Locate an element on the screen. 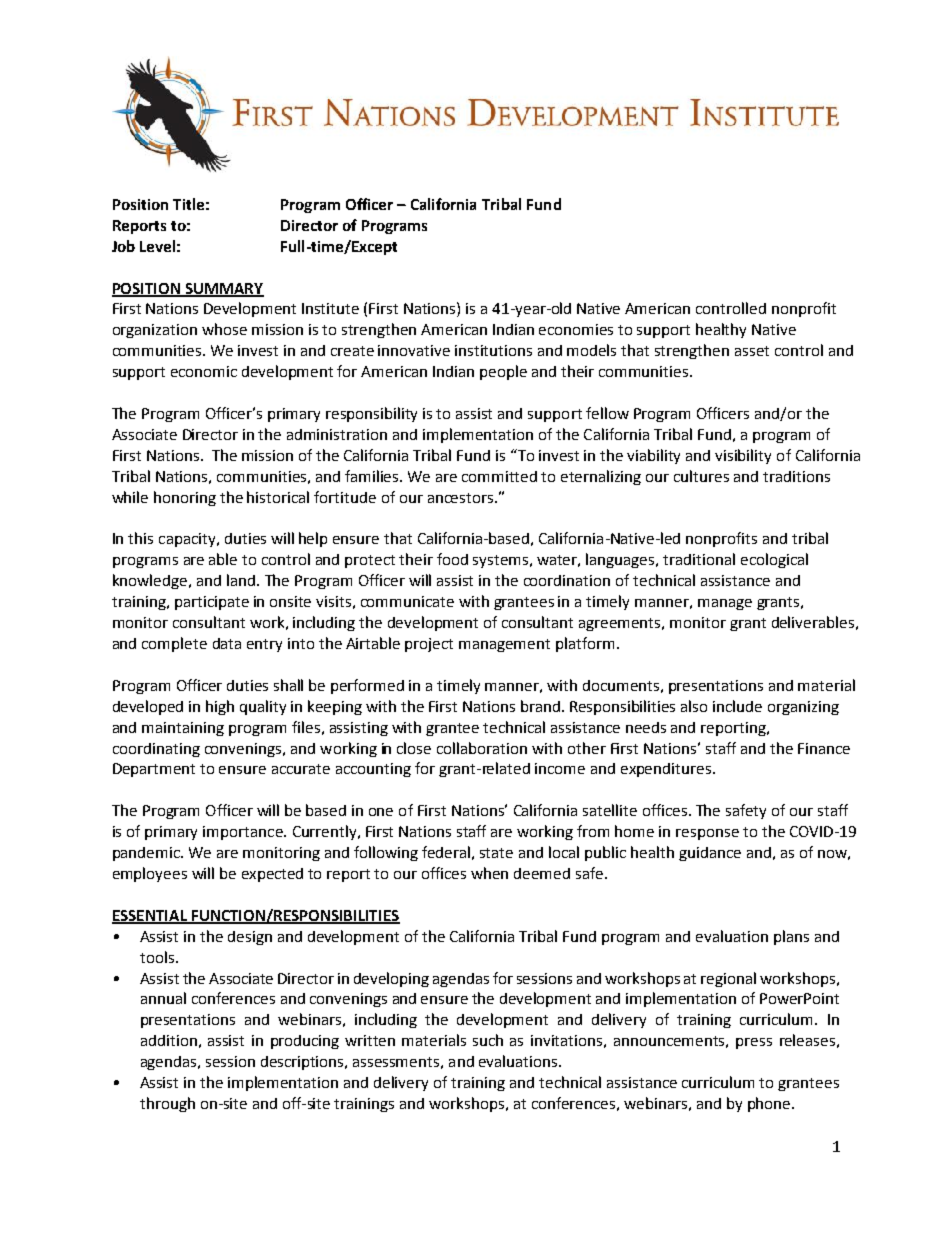  asset is located at coordinates (752, 351).
